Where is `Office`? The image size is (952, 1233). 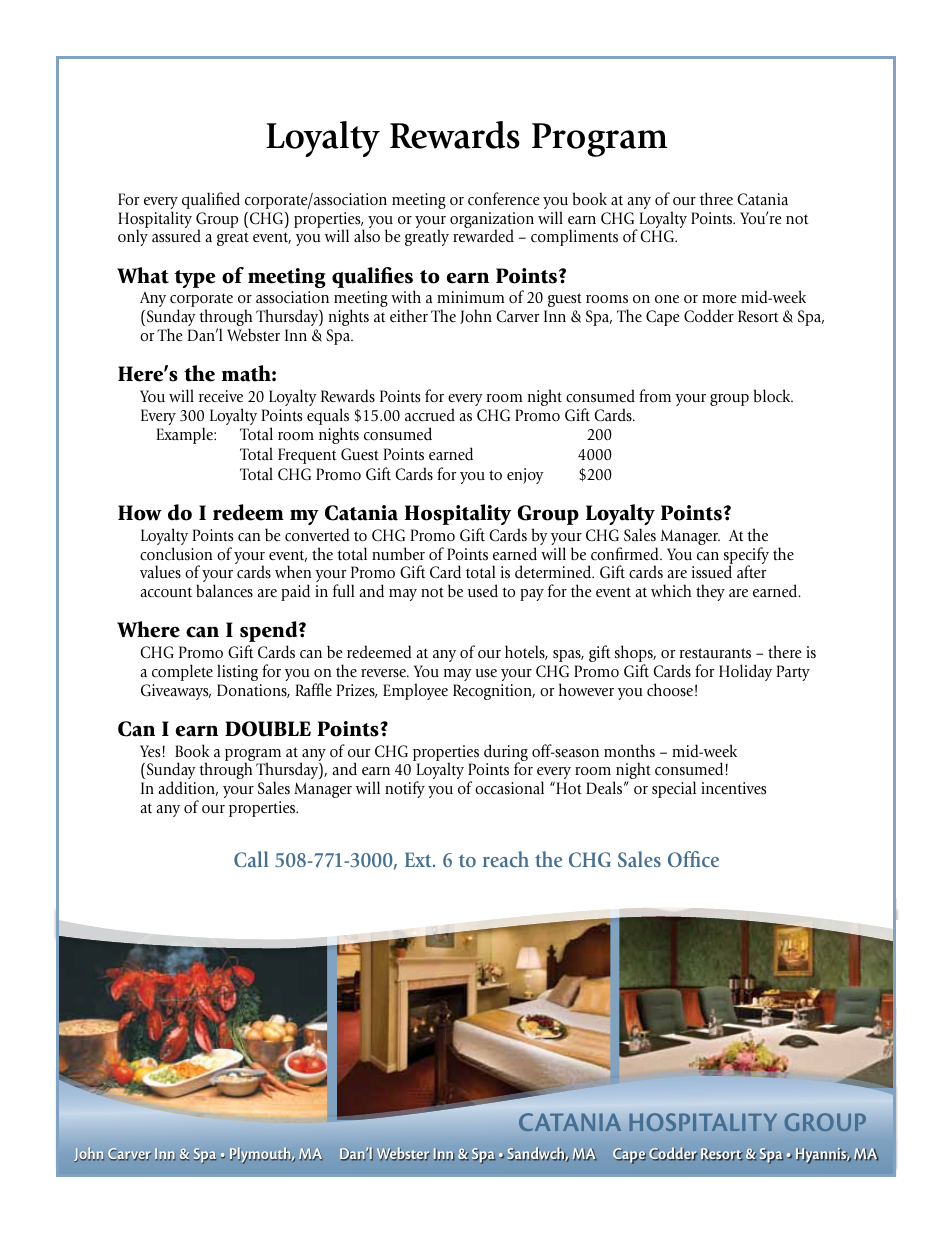 Office is located at coordinates (693, 859).
